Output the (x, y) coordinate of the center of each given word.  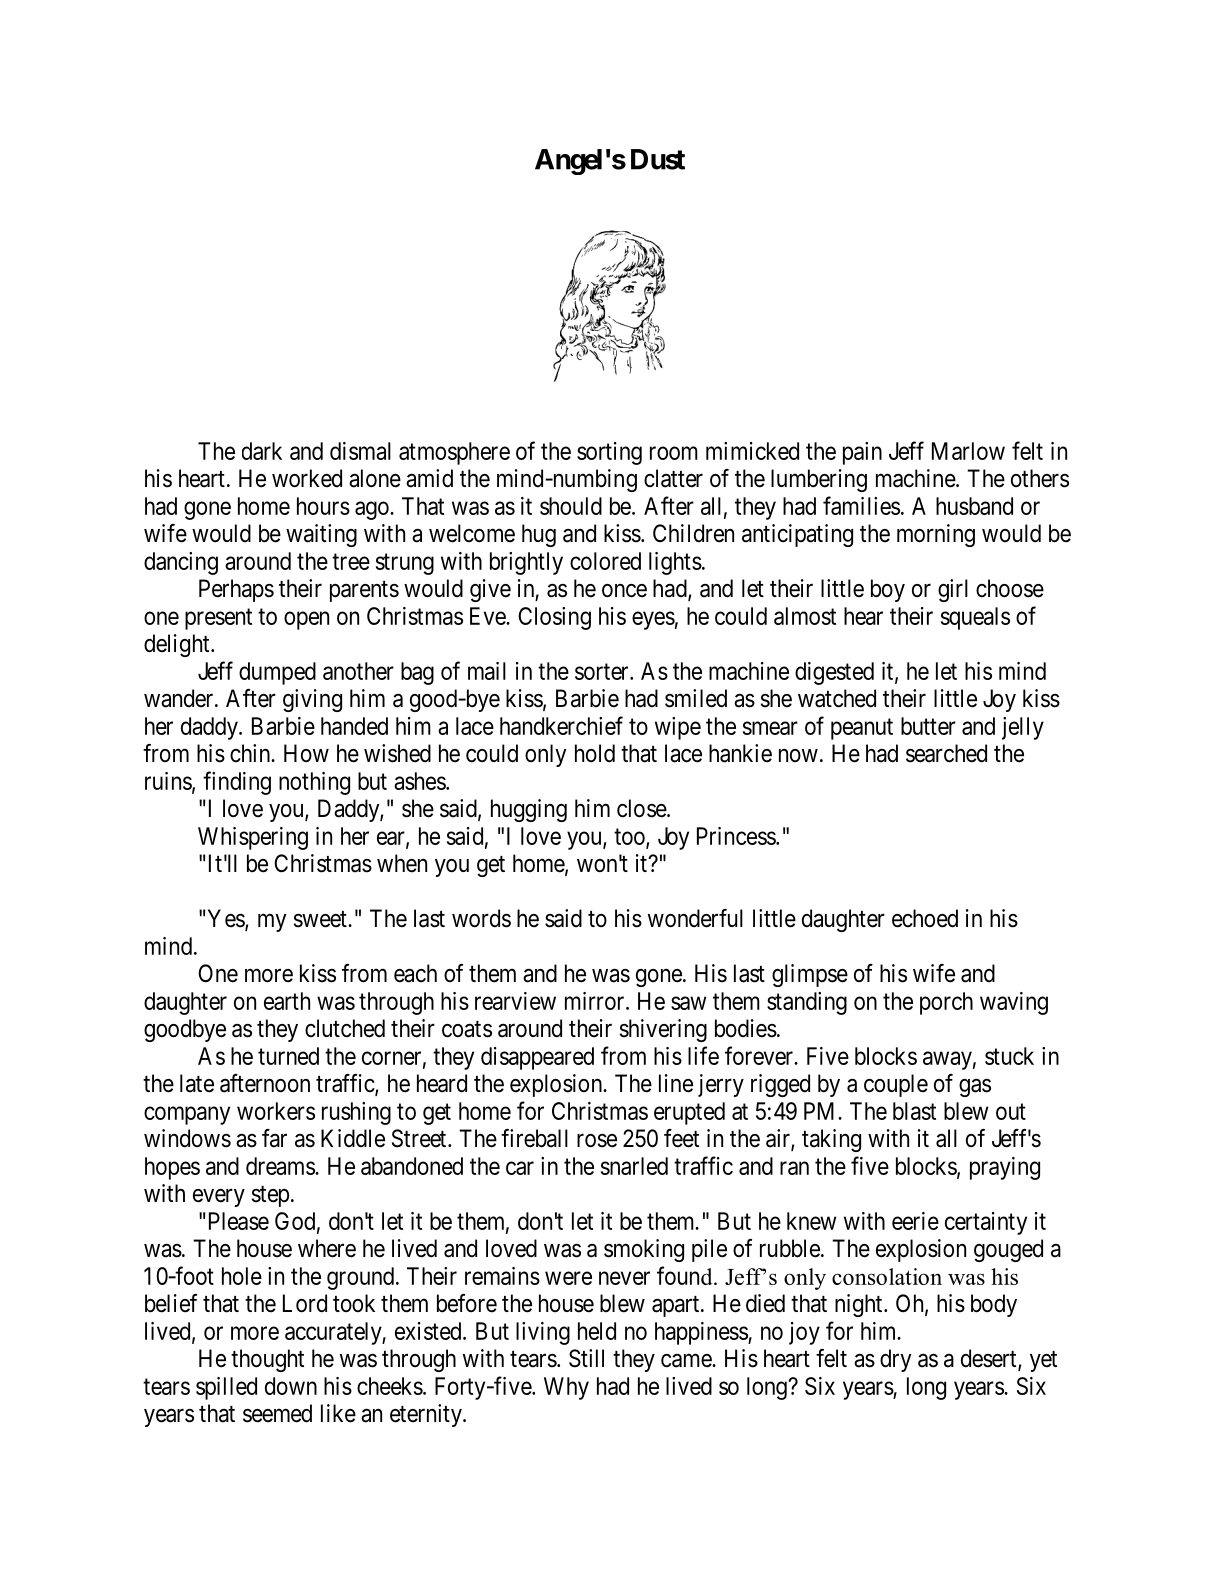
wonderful (695, 918)
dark (262, 451)
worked (307, 478)
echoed (925, 918)
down (291, 1386)
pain (862, 453)
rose (597, 1141)
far (274, 1138)
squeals (975, 618)
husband (974, 506)
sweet (321, 919)
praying (1005, 1168)
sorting (609, 453)
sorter (603, 671)
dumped (277, 673)
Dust (658, 159)
